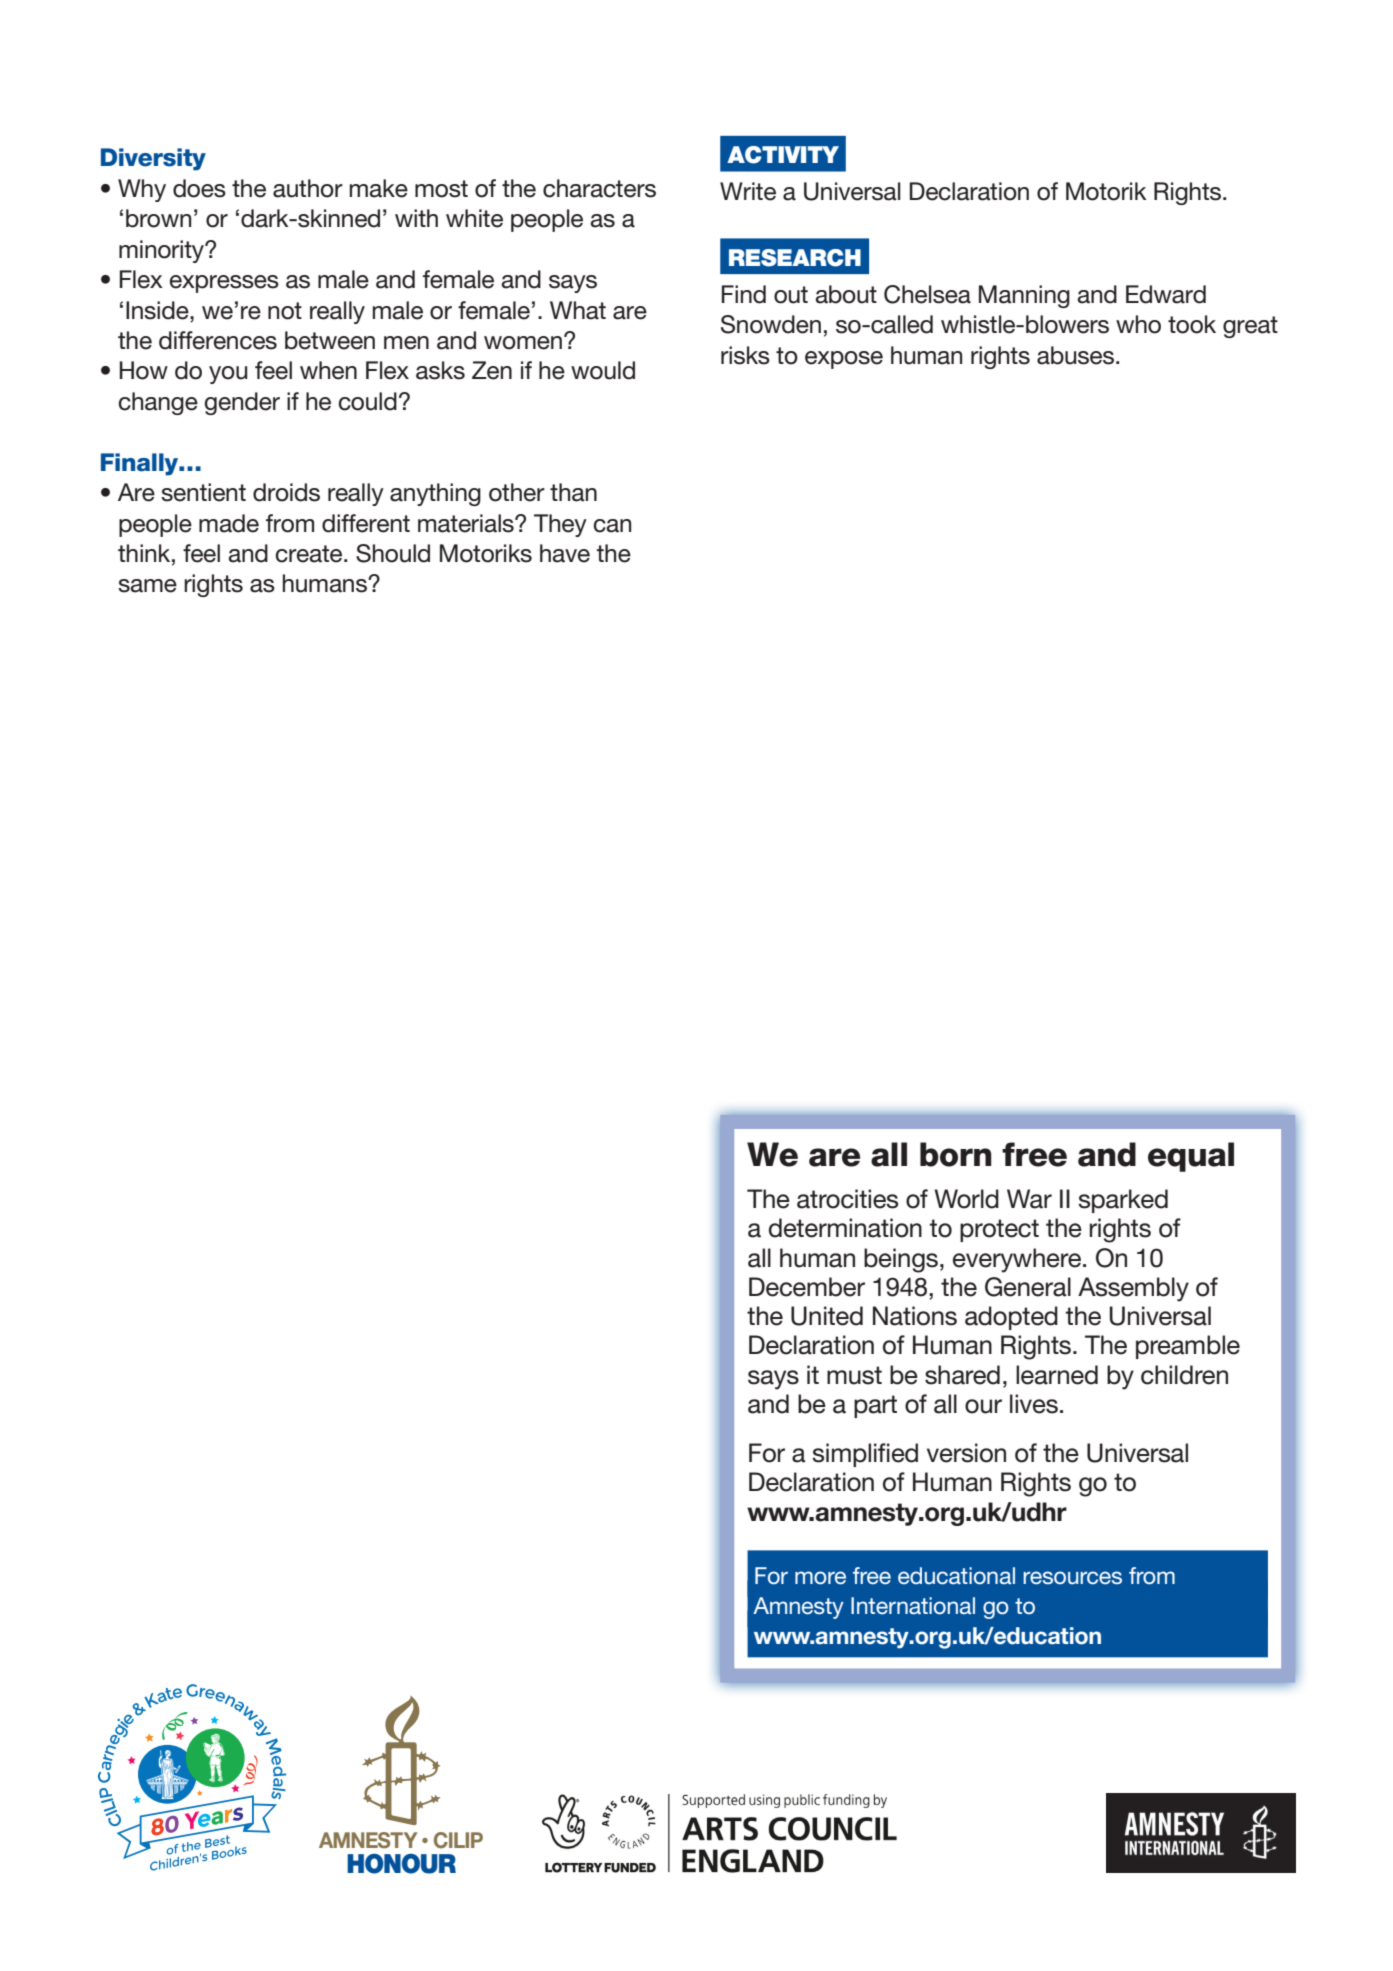 The image size is (1393, 1971). What do you see at coordinates (820, 1578) in the screenshot?
I see `more` at bounding box center [820, 1578].
